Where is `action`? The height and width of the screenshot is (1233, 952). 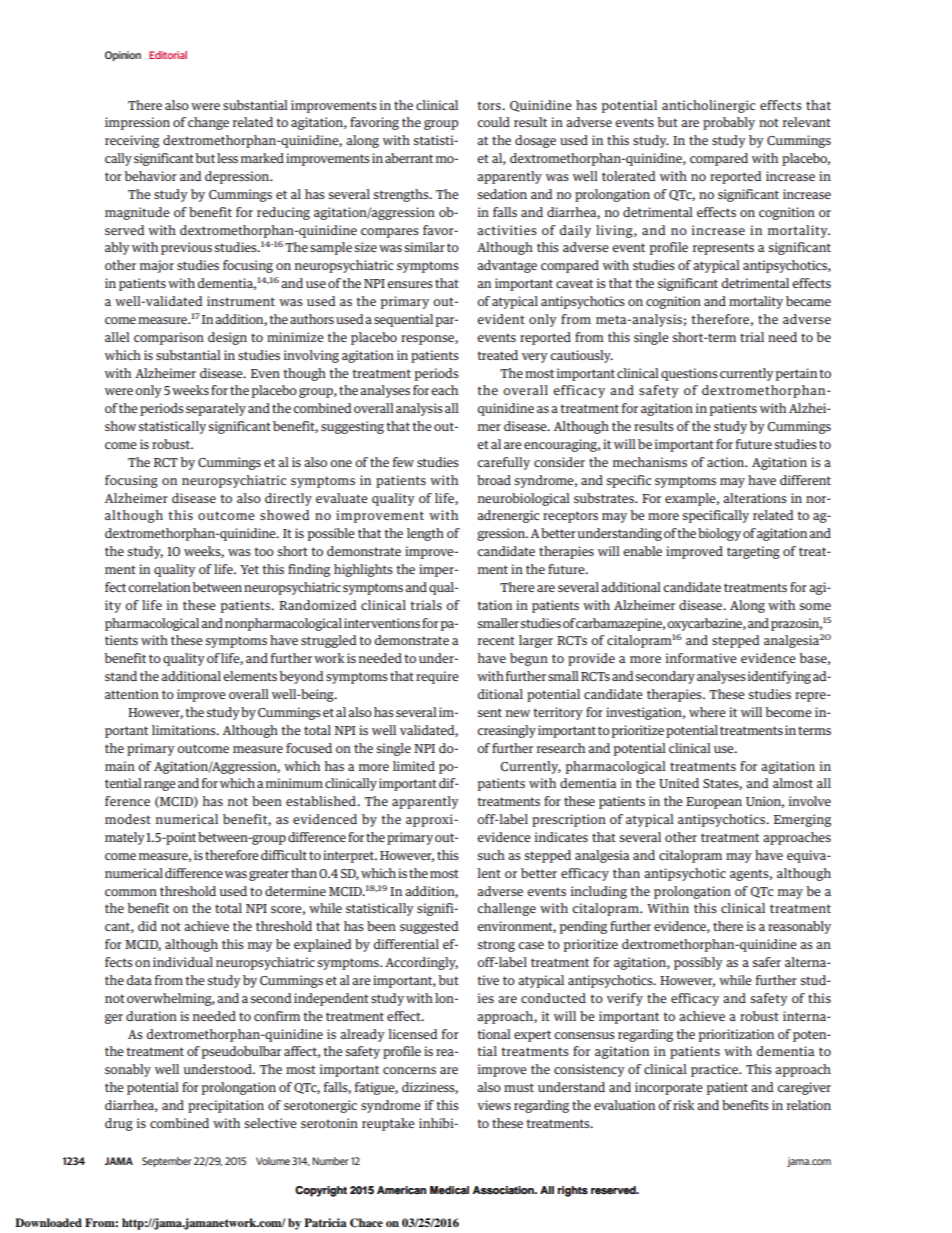 action is located at coordinates (727, 462).
